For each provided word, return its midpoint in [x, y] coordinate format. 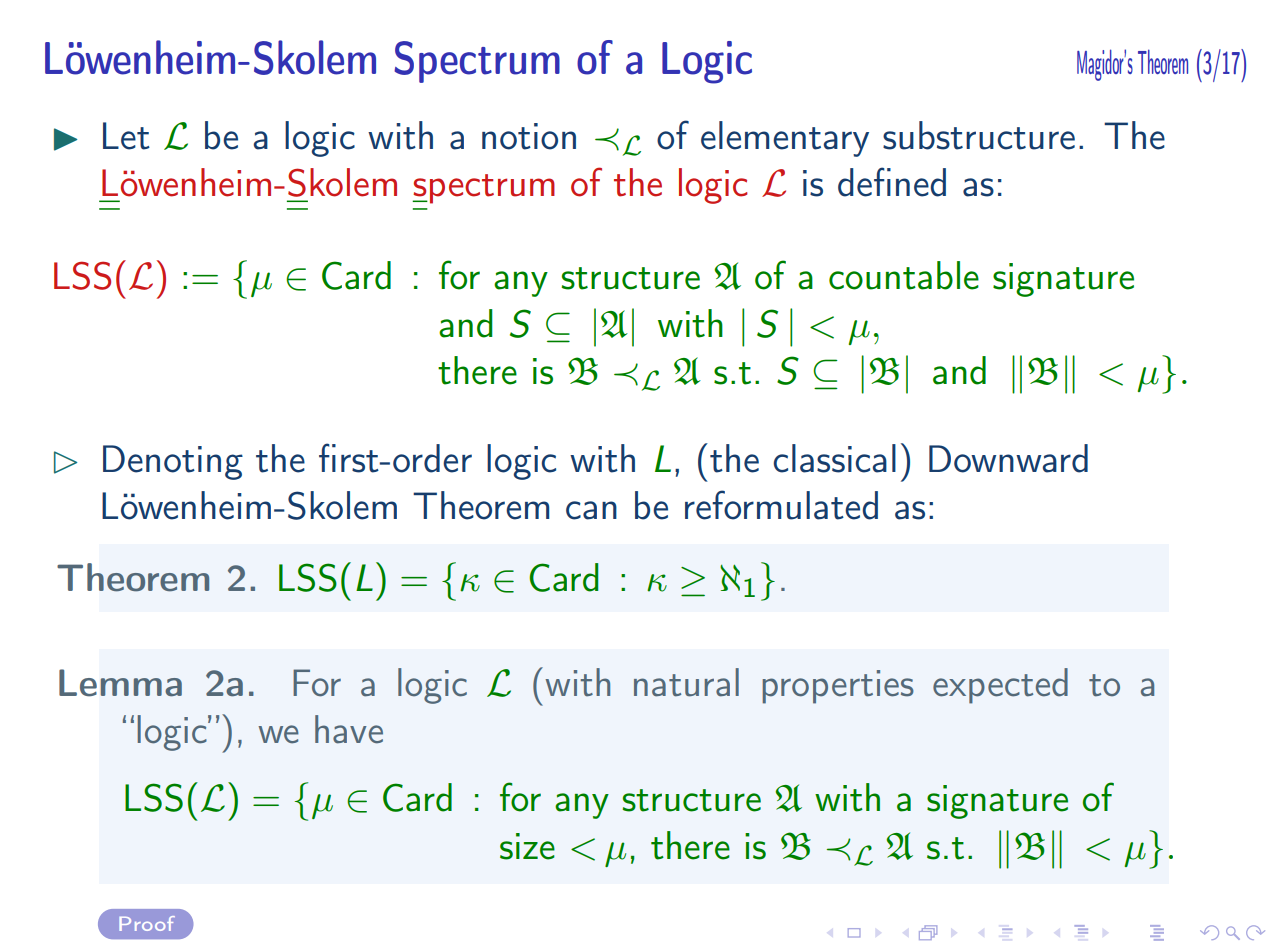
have [349, 729]
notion [529, 136]
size [527, 846]
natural [686, 682]
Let [126, 136]
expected [1000, 686]
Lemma [120, 683]
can [591, 510]
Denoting [173, 462]
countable [904, 275]
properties [838, 687]
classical [834, 458]
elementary [785, 139]
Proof [147, 923]
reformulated [781, 505]
